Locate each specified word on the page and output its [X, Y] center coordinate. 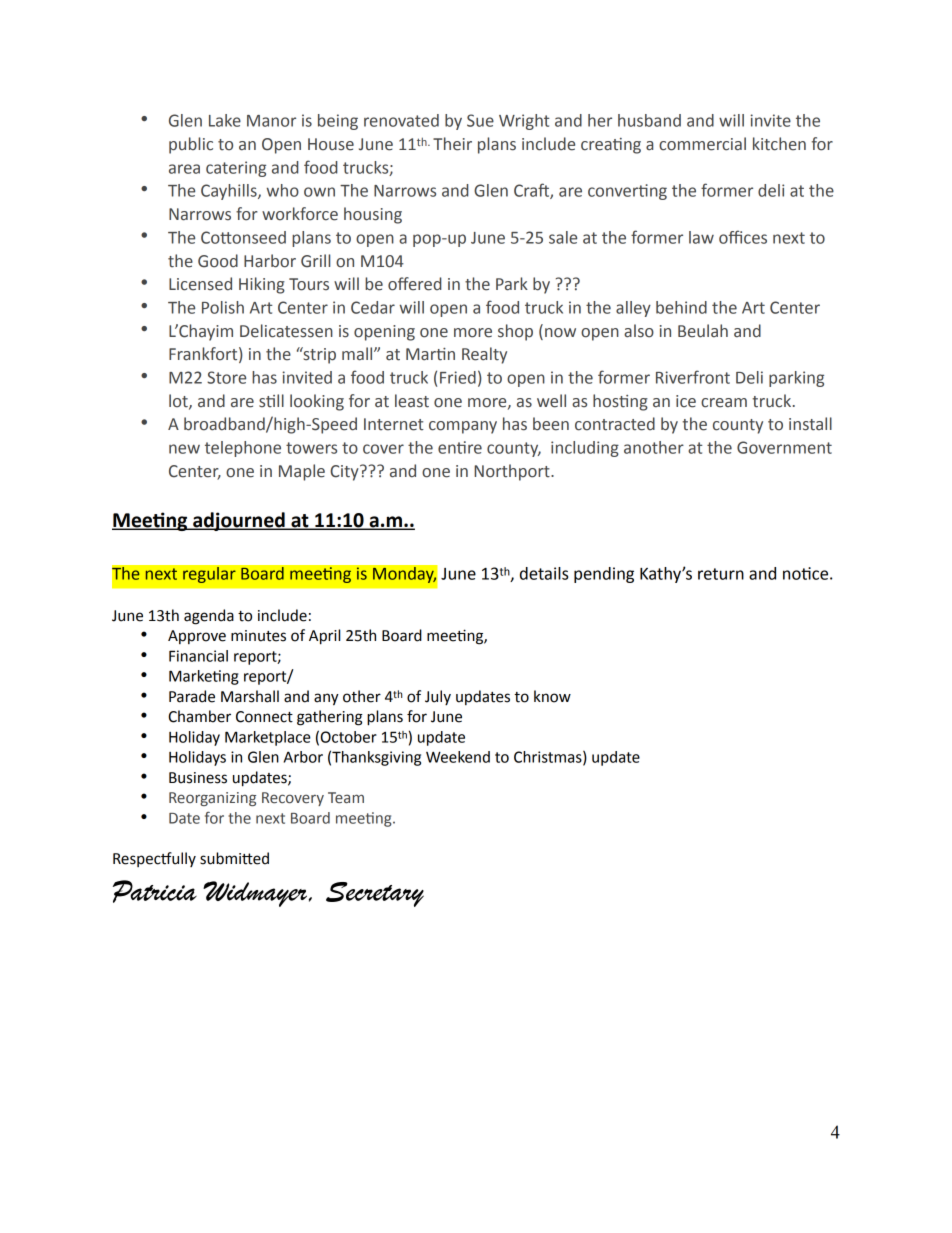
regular [209, 575]
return [721, 574]
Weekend [458, 757]
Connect [264, 717]
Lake [225, 120]
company [463, 427]
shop [515, 332]
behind [681, 307]
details [544, 573]
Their [452, 144]
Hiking [262, 285]
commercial [702, 144]
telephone [243, 449]
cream [724, 403]
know [552, 696]
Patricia [155, 891]
